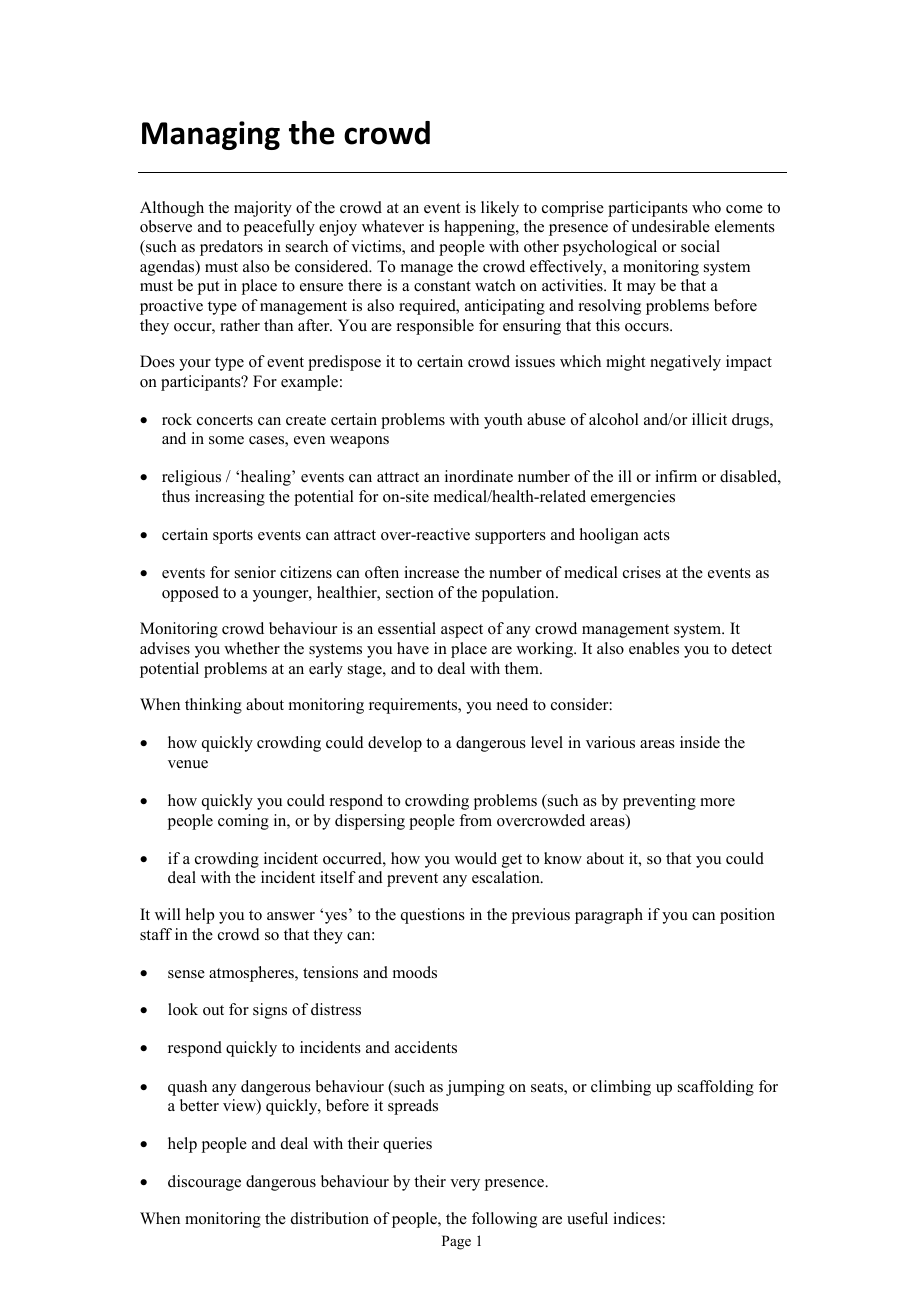  Describe the element at coordinates (225, 420) in the image. I see `concerts` at that location.
